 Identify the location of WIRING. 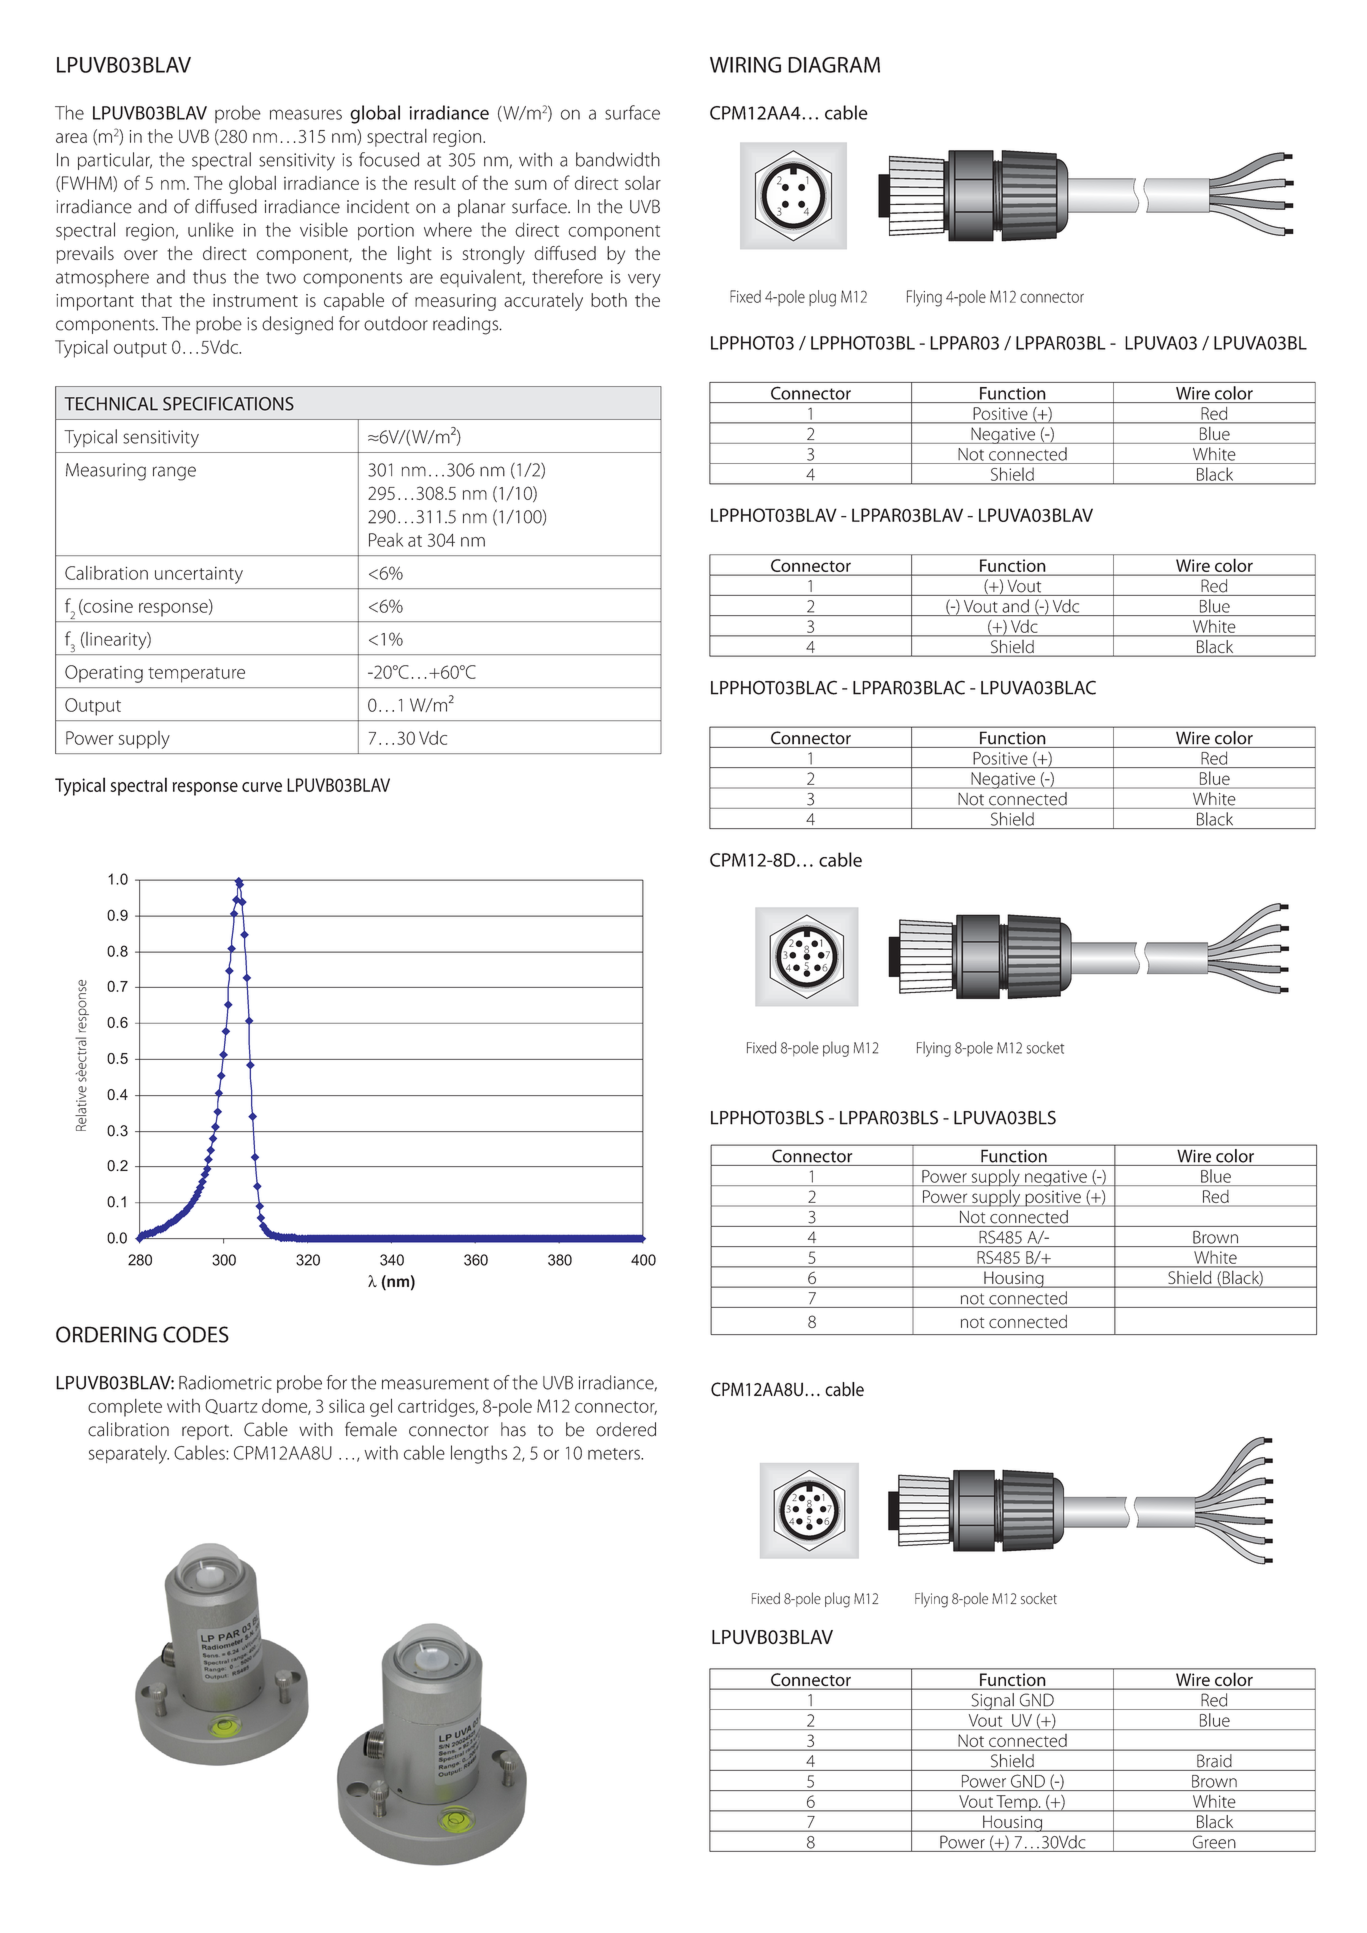
(745, 65).
